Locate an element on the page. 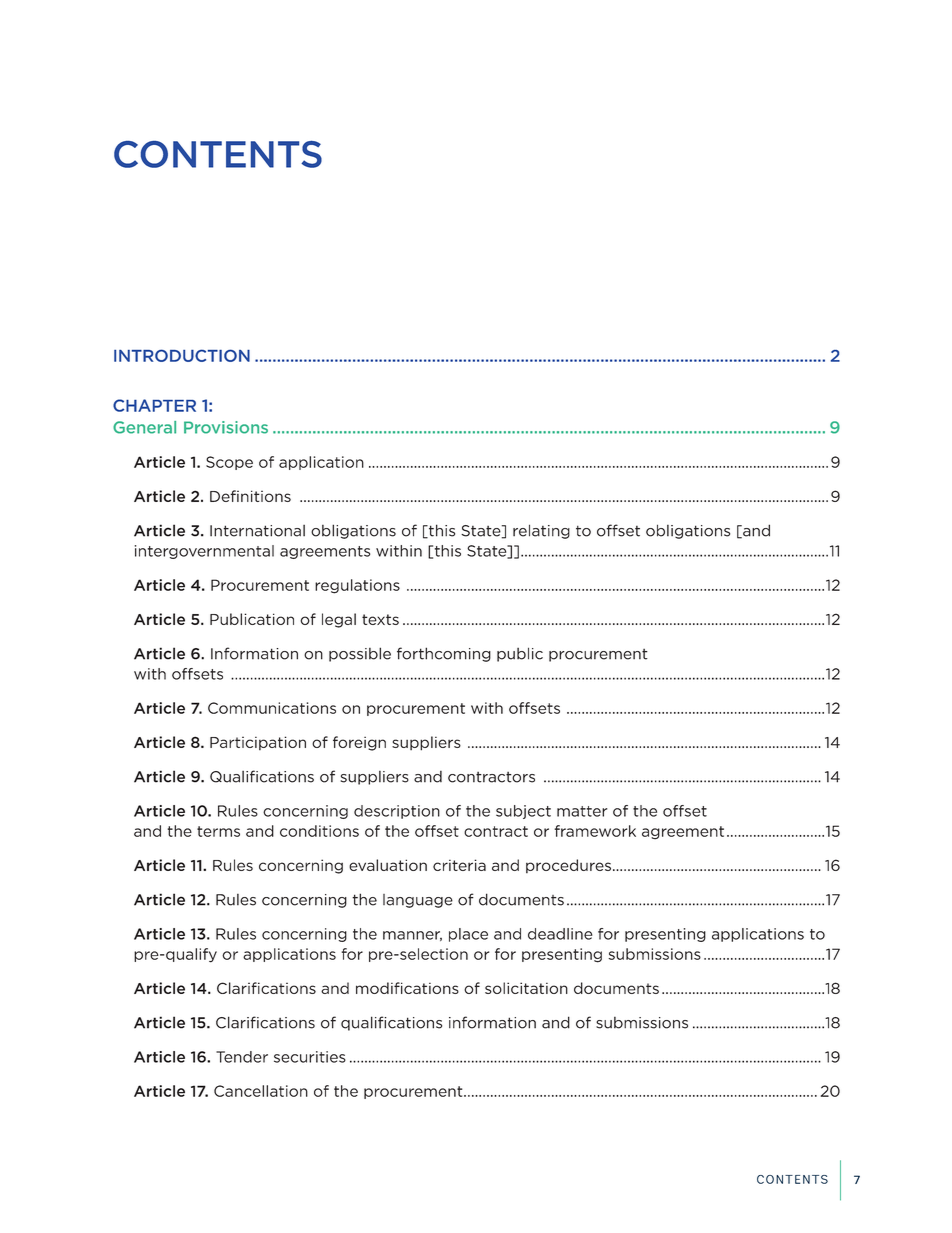 This image has height=1233, width=952. forthcoming is located at coordinates (444, 654).
